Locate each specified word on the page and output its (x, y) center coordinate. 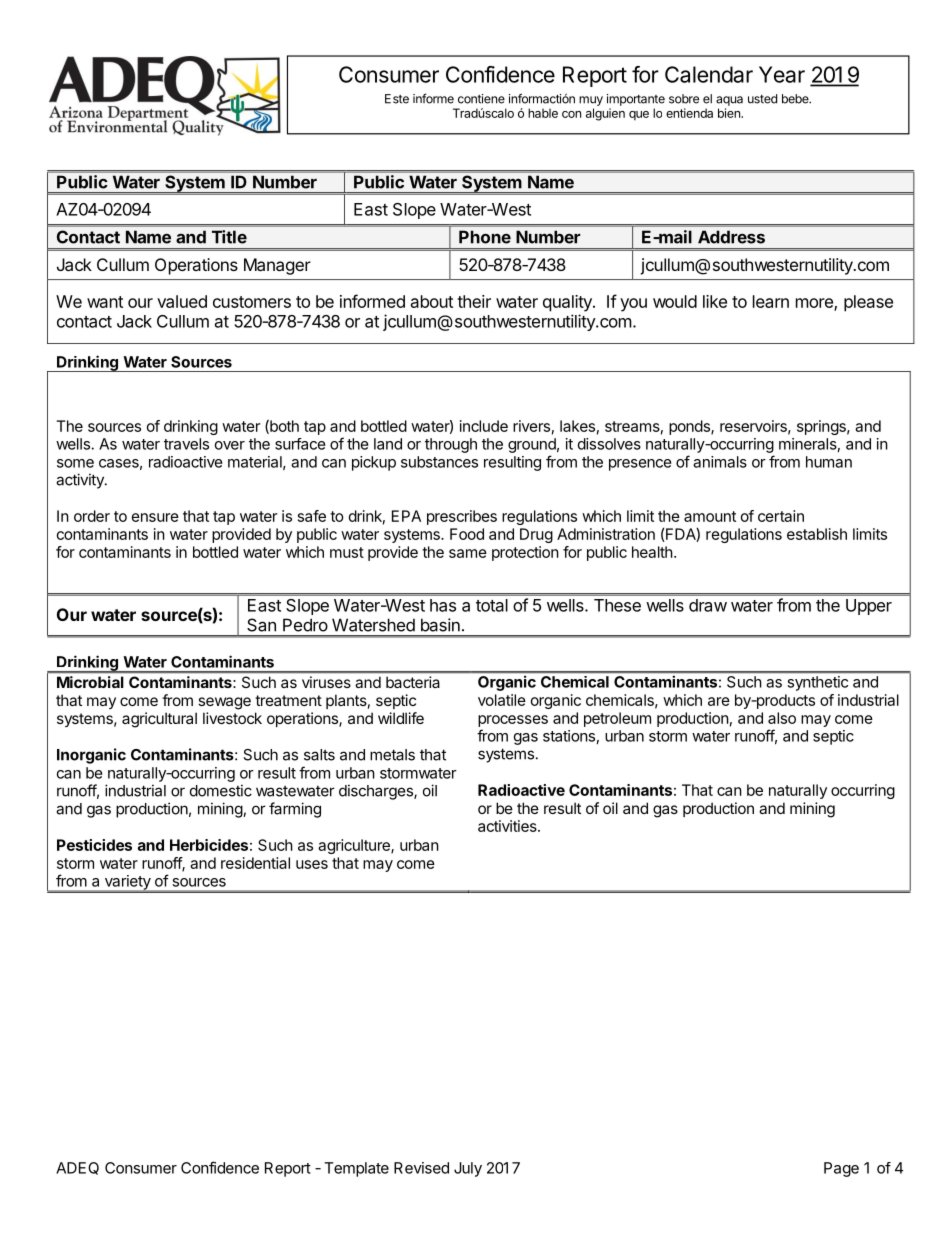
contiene (481, 99)
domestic (221, 790)
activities (508, 826)
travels (186, 444)
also (782, 718)
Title (229, 237)
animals (720, 462)
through (451, 445)
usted (762, 99)
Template (356, 1169)
